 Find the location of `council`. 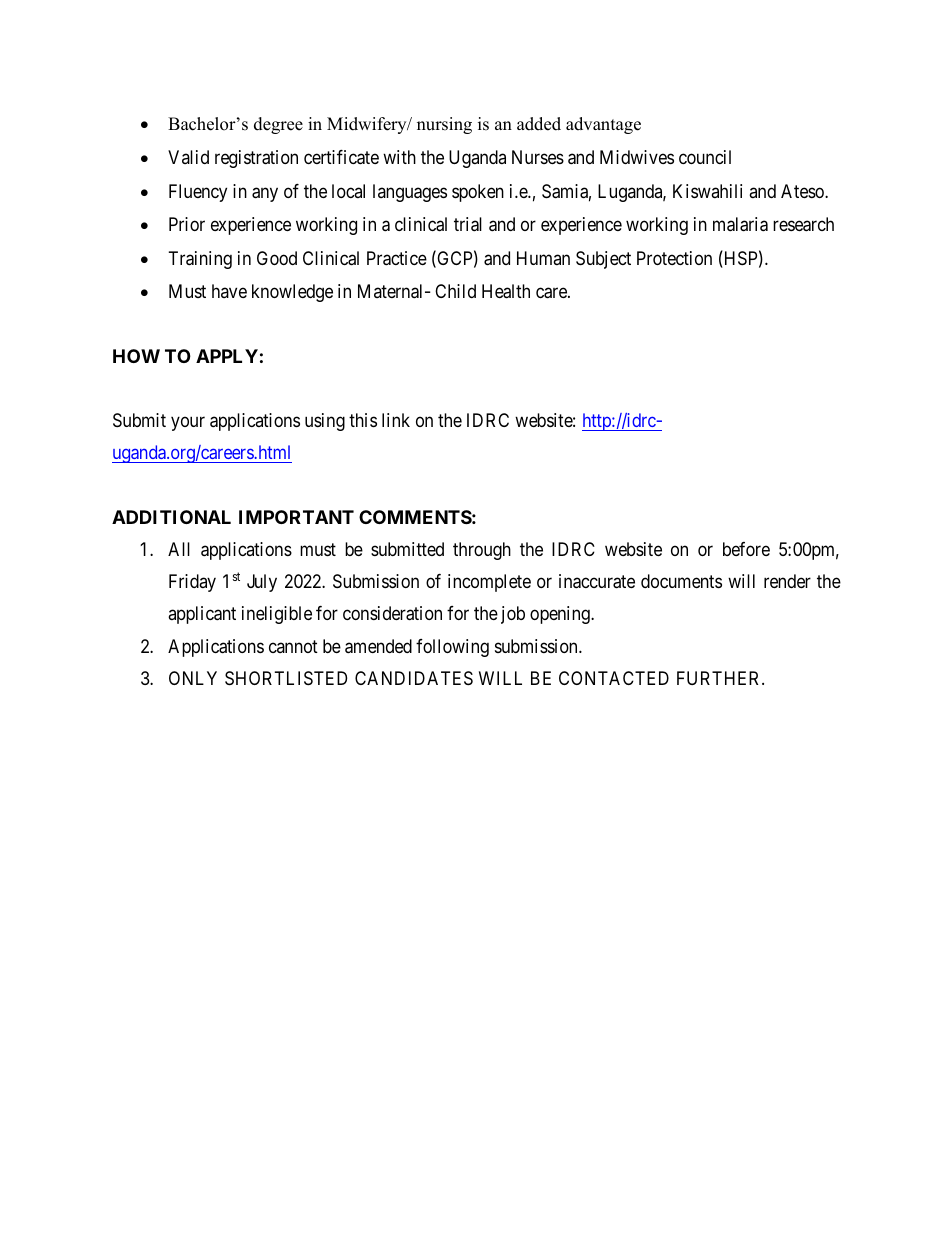

council is located at coordinates (705, 157).
